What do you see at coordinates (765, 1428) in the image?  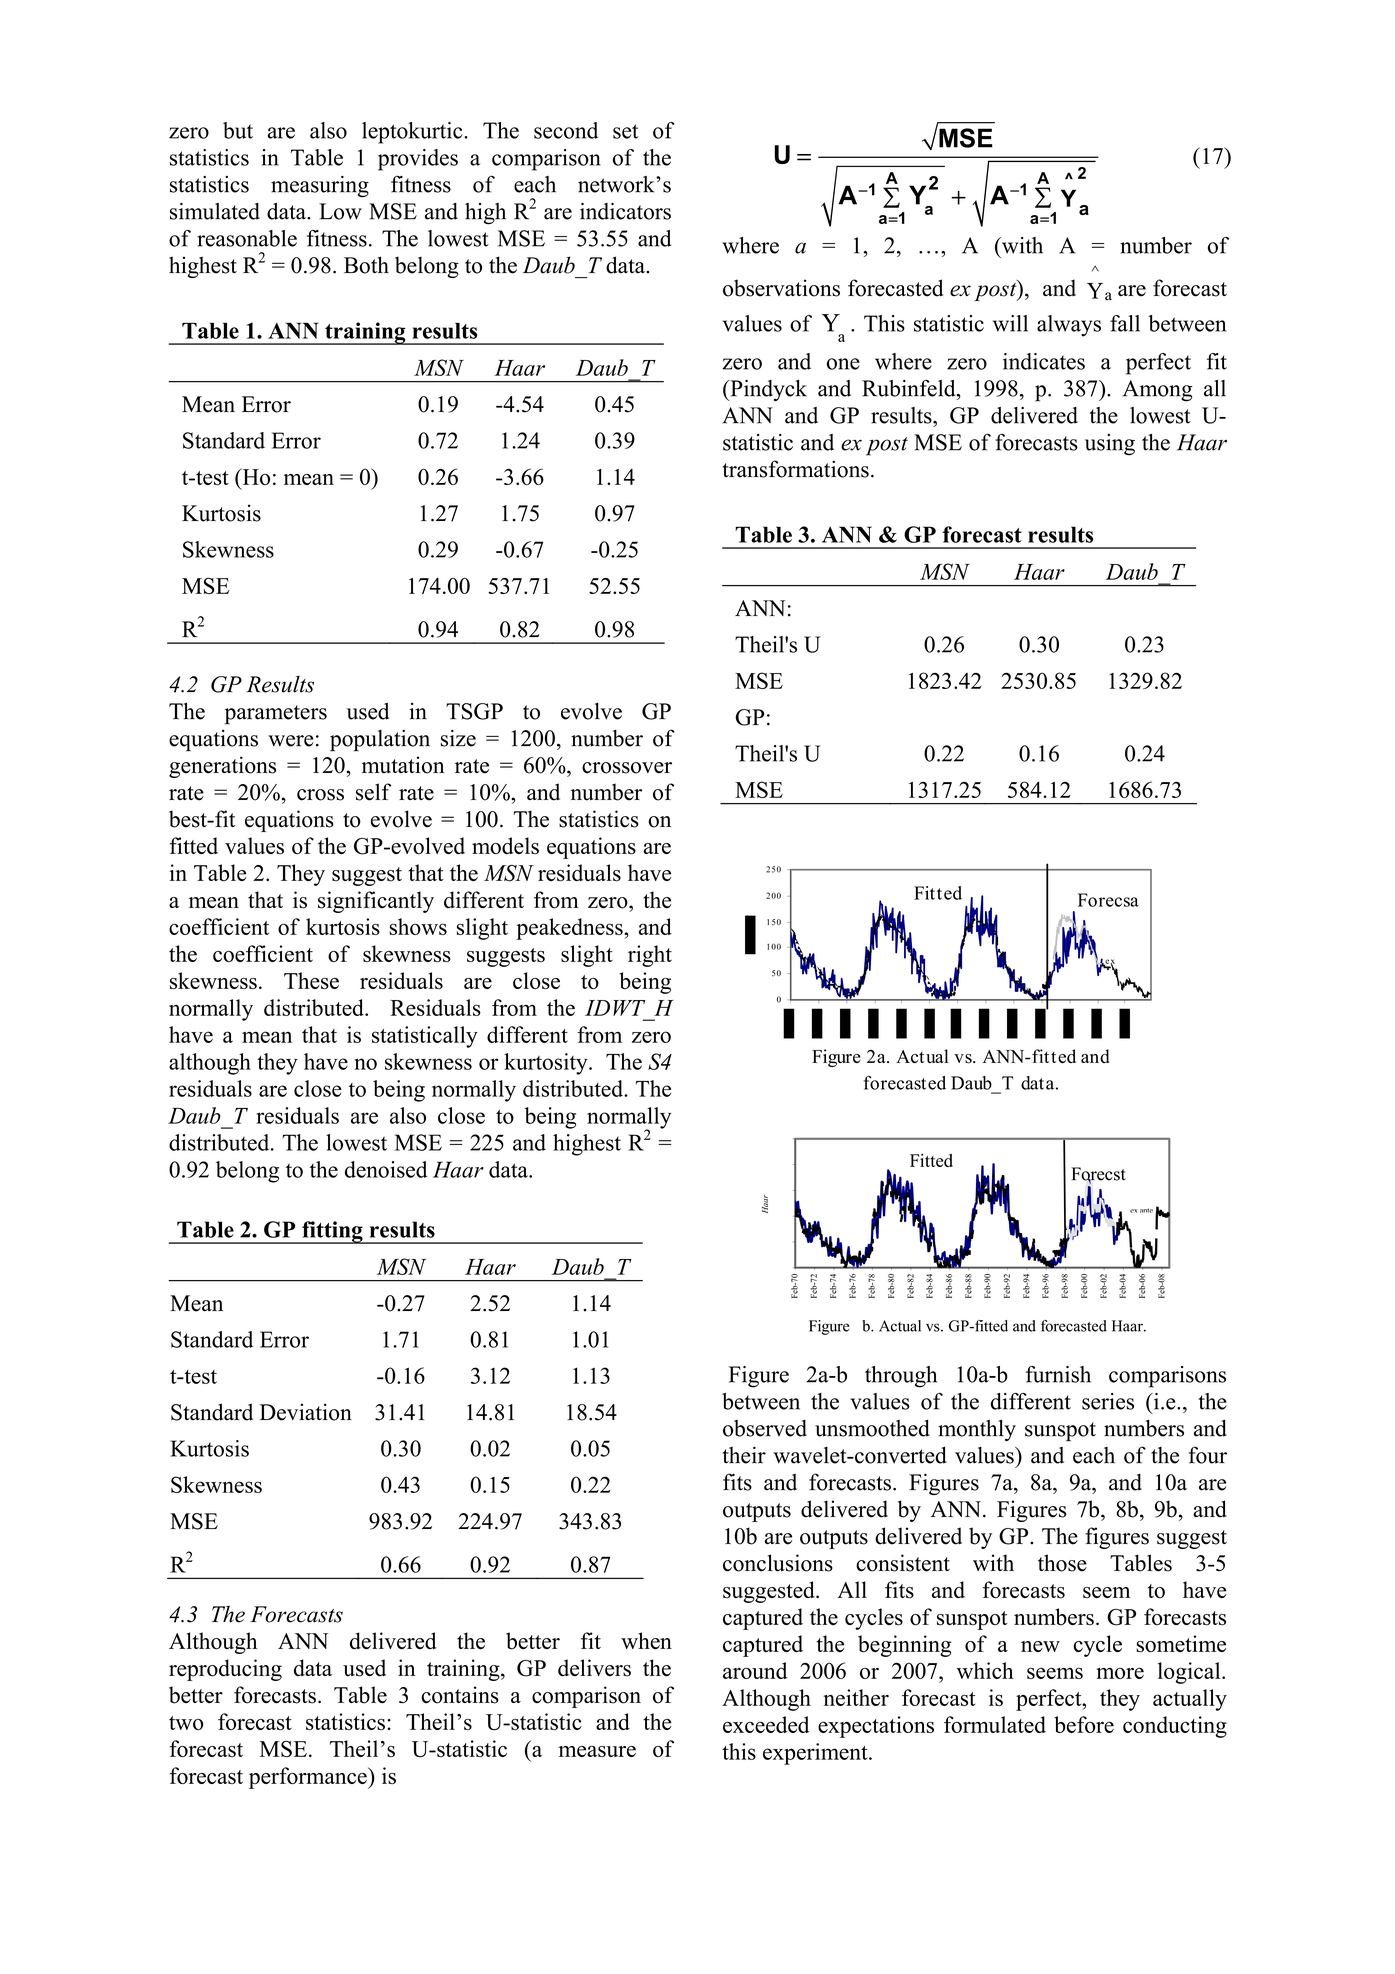 I see `observed` at bounding box center [765, 1428].
